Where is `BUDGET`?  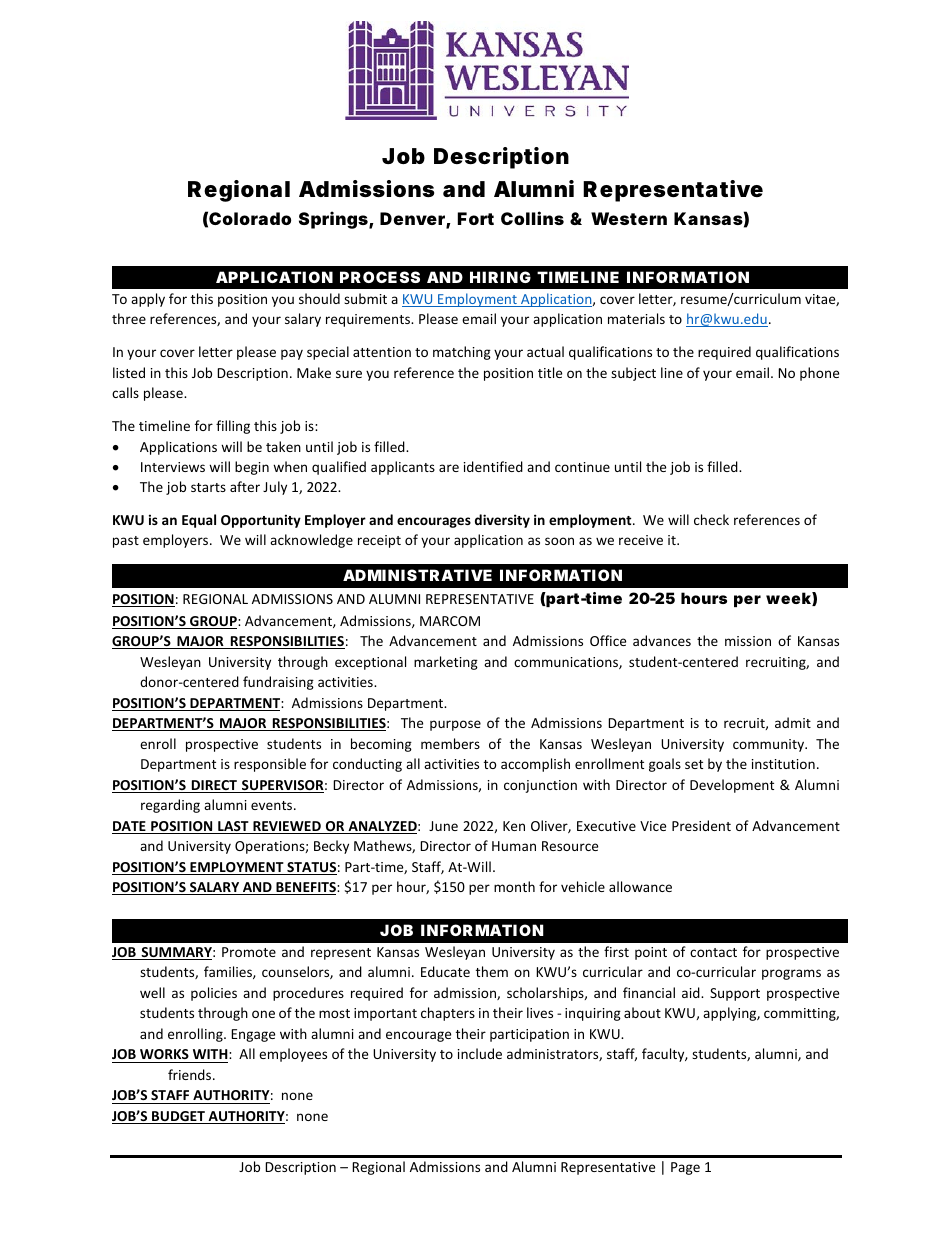 BUDGET is located at coordinates (178, 1117).
